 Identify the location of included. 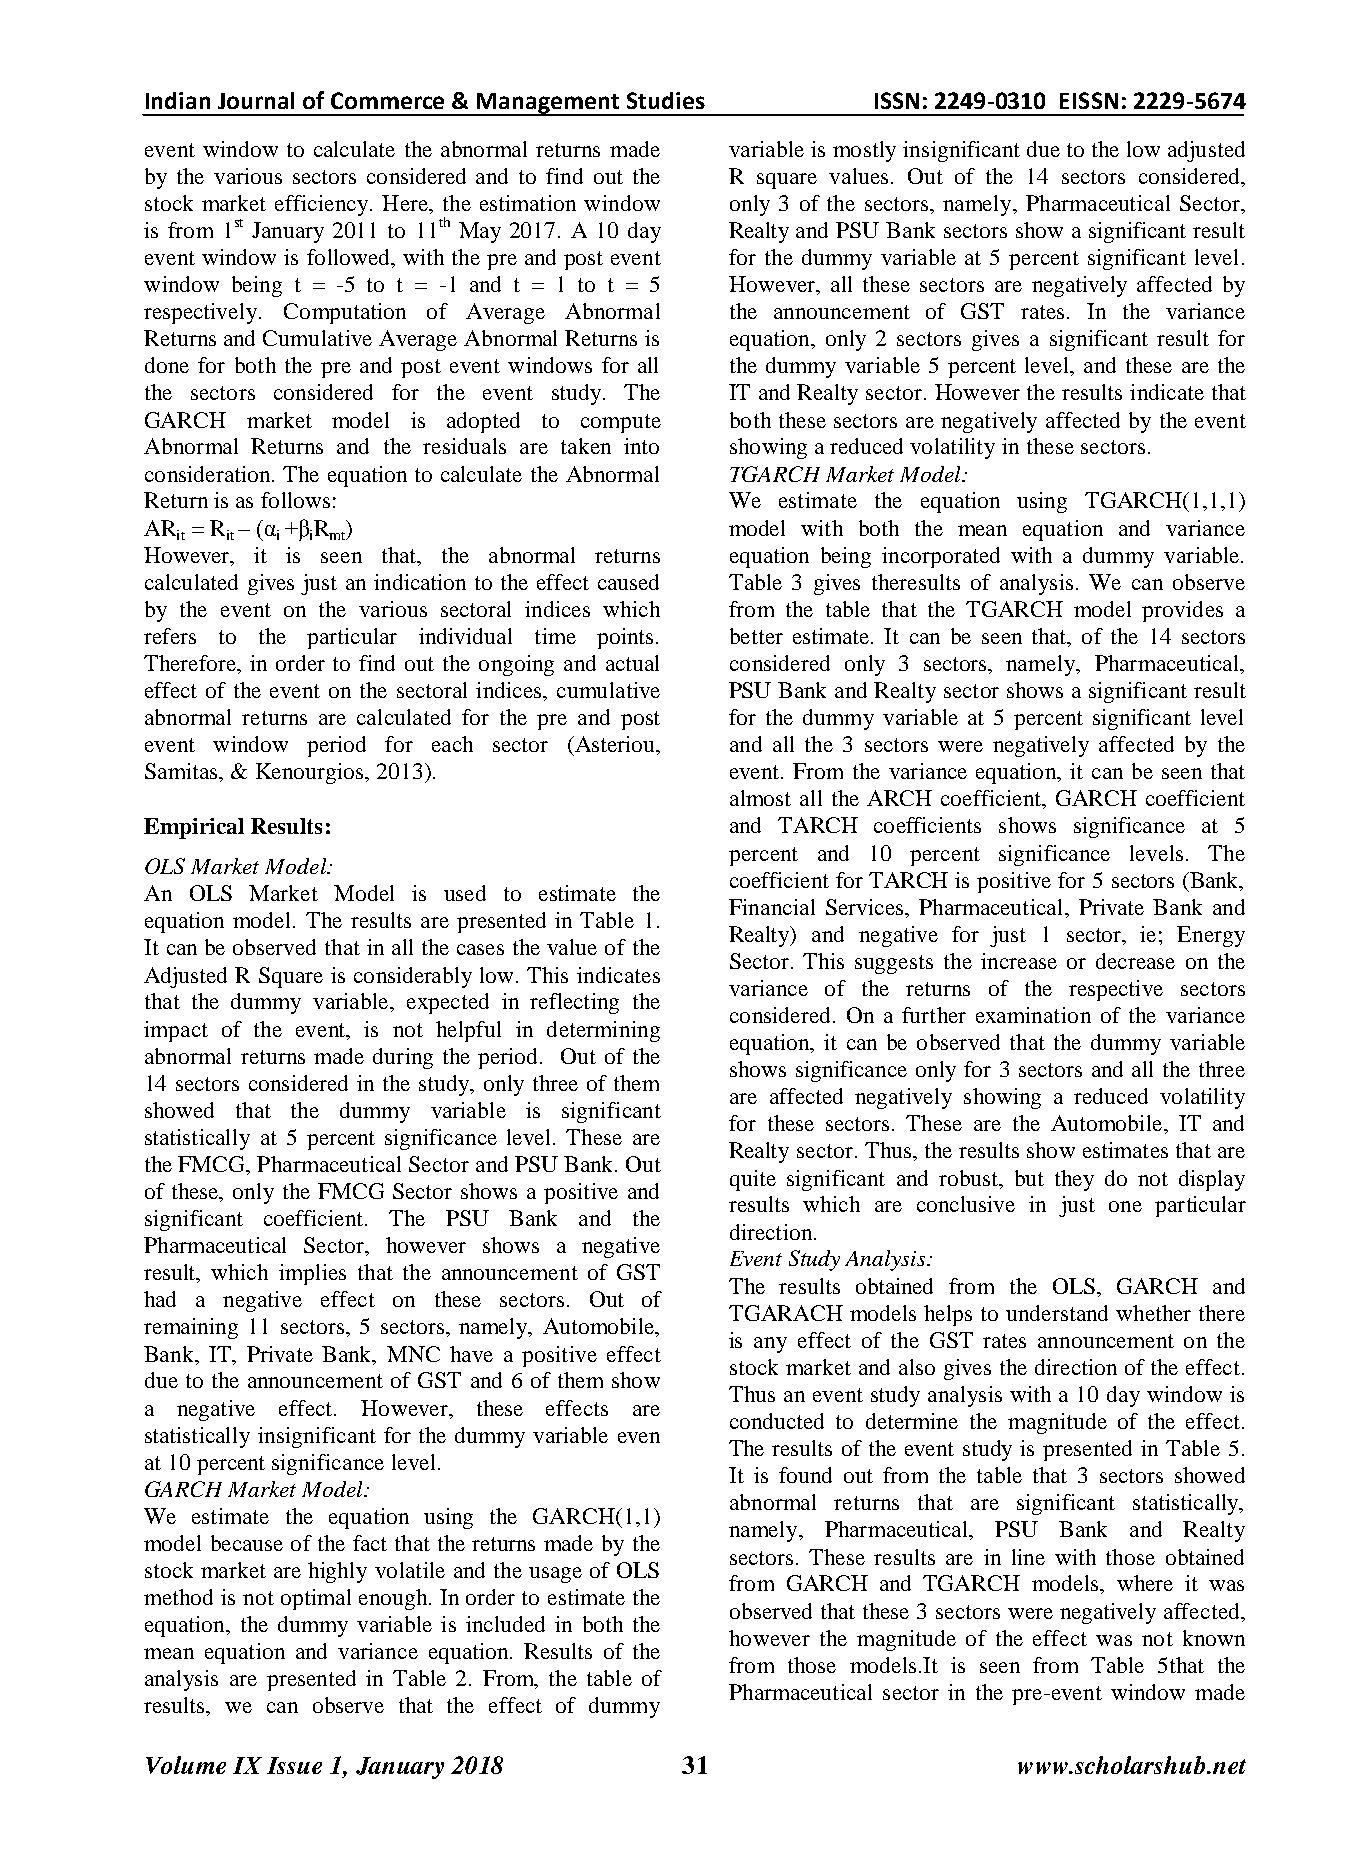
(505, 1624).
